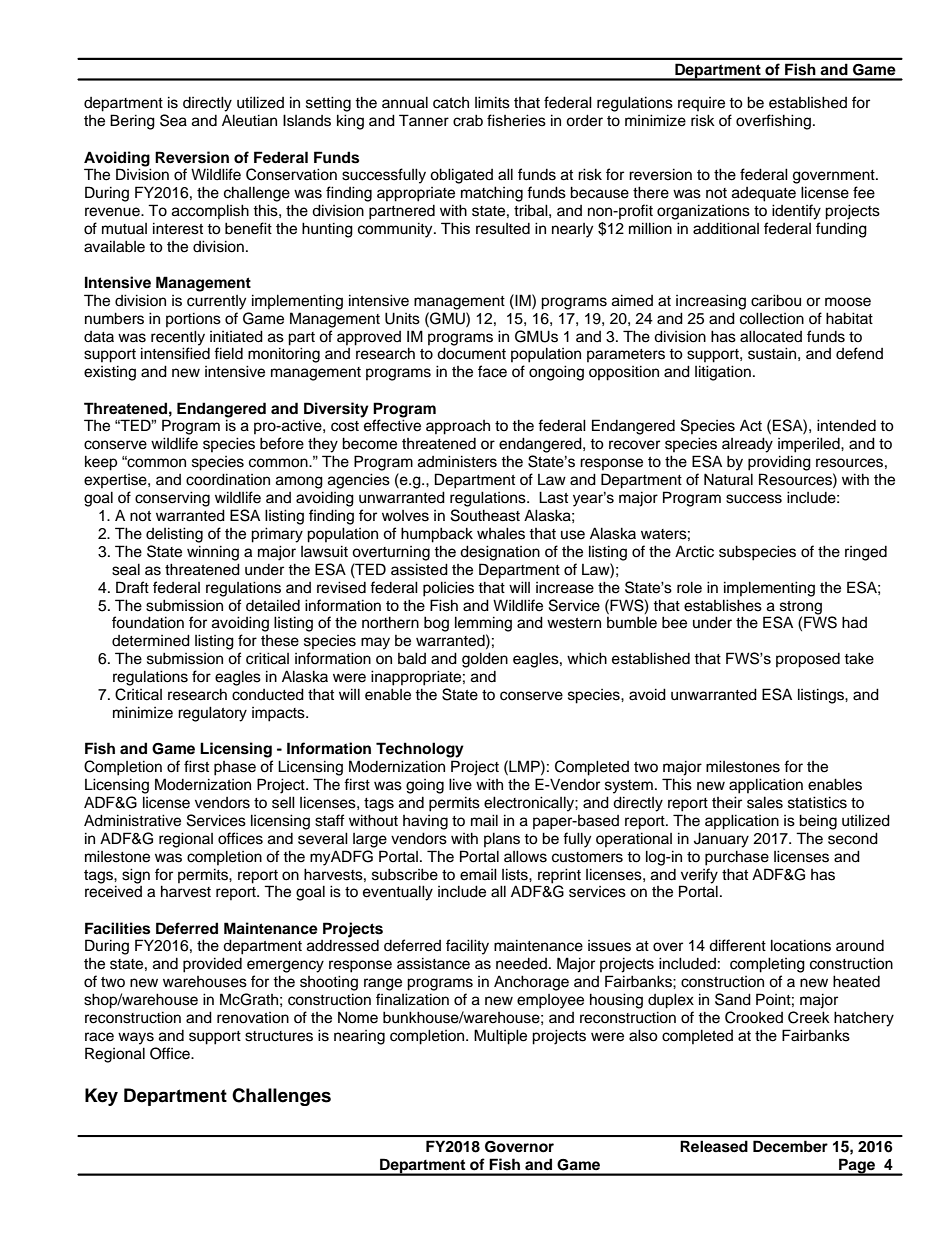 The height and width of the screenshot is (1233, 952). Describe the element at coordinates (101, 1097) in the screenshot. I see `Key` at that location.
